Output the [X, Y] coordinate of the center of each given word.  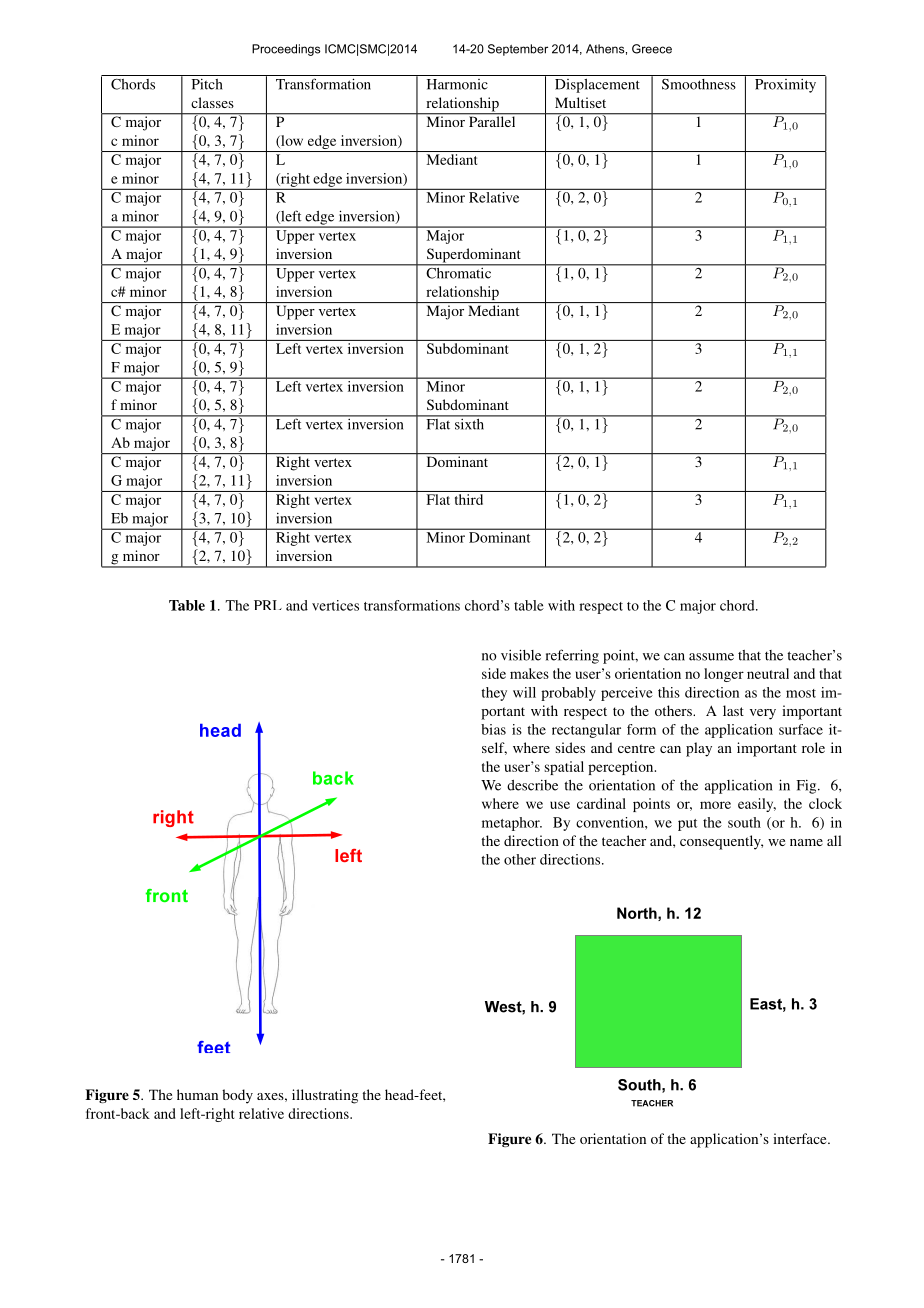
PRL [268, 605]
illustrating [325, 1096]
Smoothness [699, 84]
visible [521, 655]
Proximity [785, 86]
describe [532, 785]
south [744, 822]
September [518, 50]
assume [711, 657]
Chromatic [459, 272]
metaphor [512, 824]
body [237, 1096]
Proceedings [286, 50]
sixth [469, 423]
